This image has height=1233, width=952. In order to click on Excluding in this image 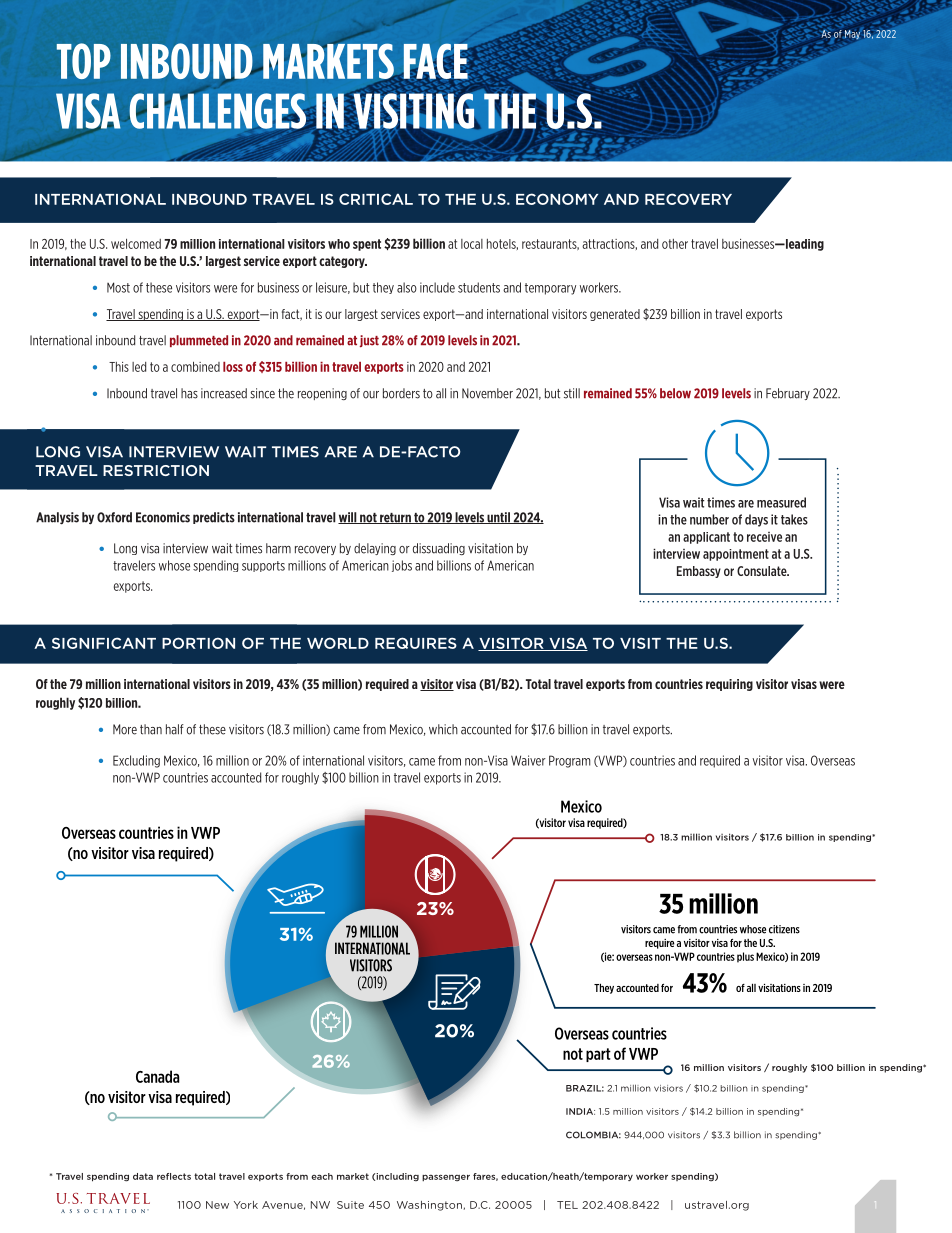, I will do `click(136, 761)`.
